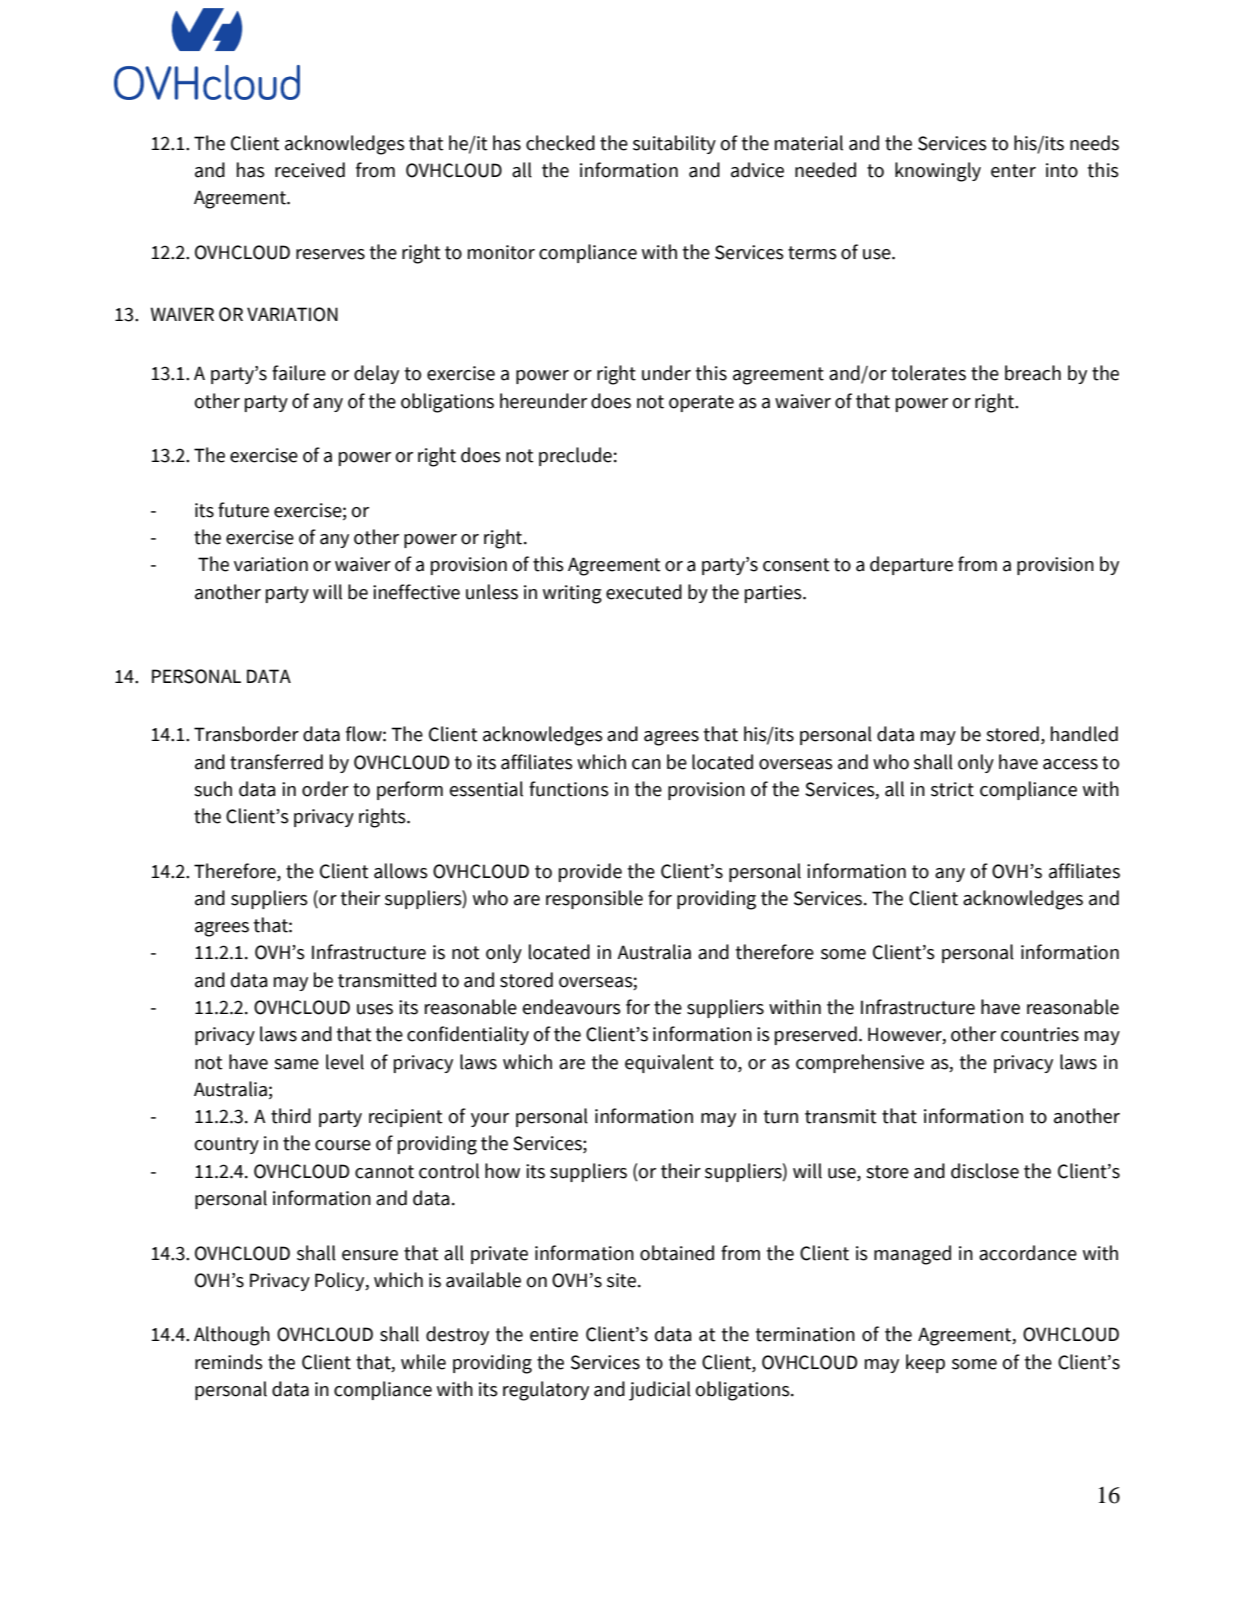 This screenshot has height=1598, width=1234. Describe the element at coordinates (925, 1363) in the screenshot. I see `keep` at that location.
